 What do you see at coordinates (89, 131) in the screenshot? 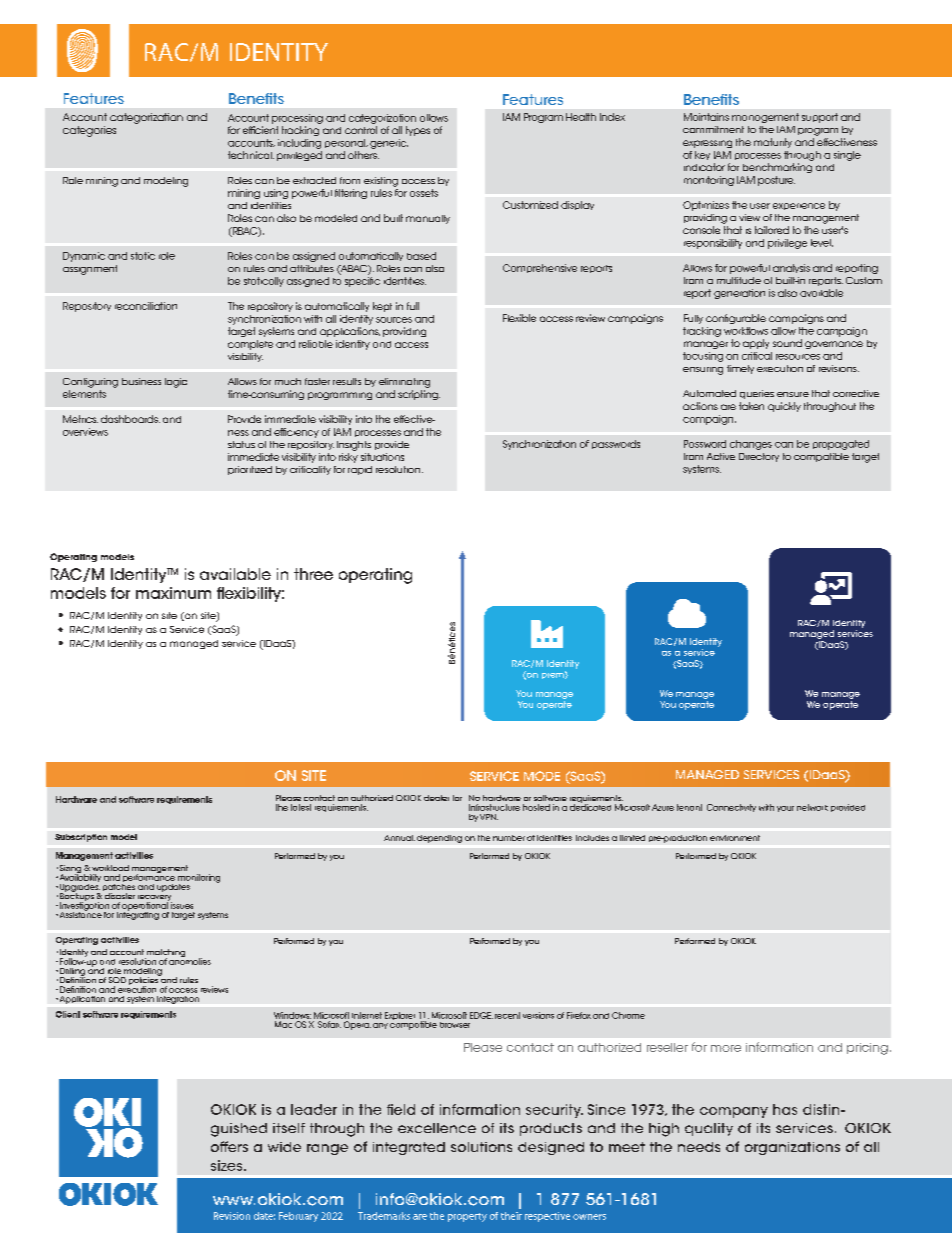
I see `categories` at bounding box center [89, 131].
